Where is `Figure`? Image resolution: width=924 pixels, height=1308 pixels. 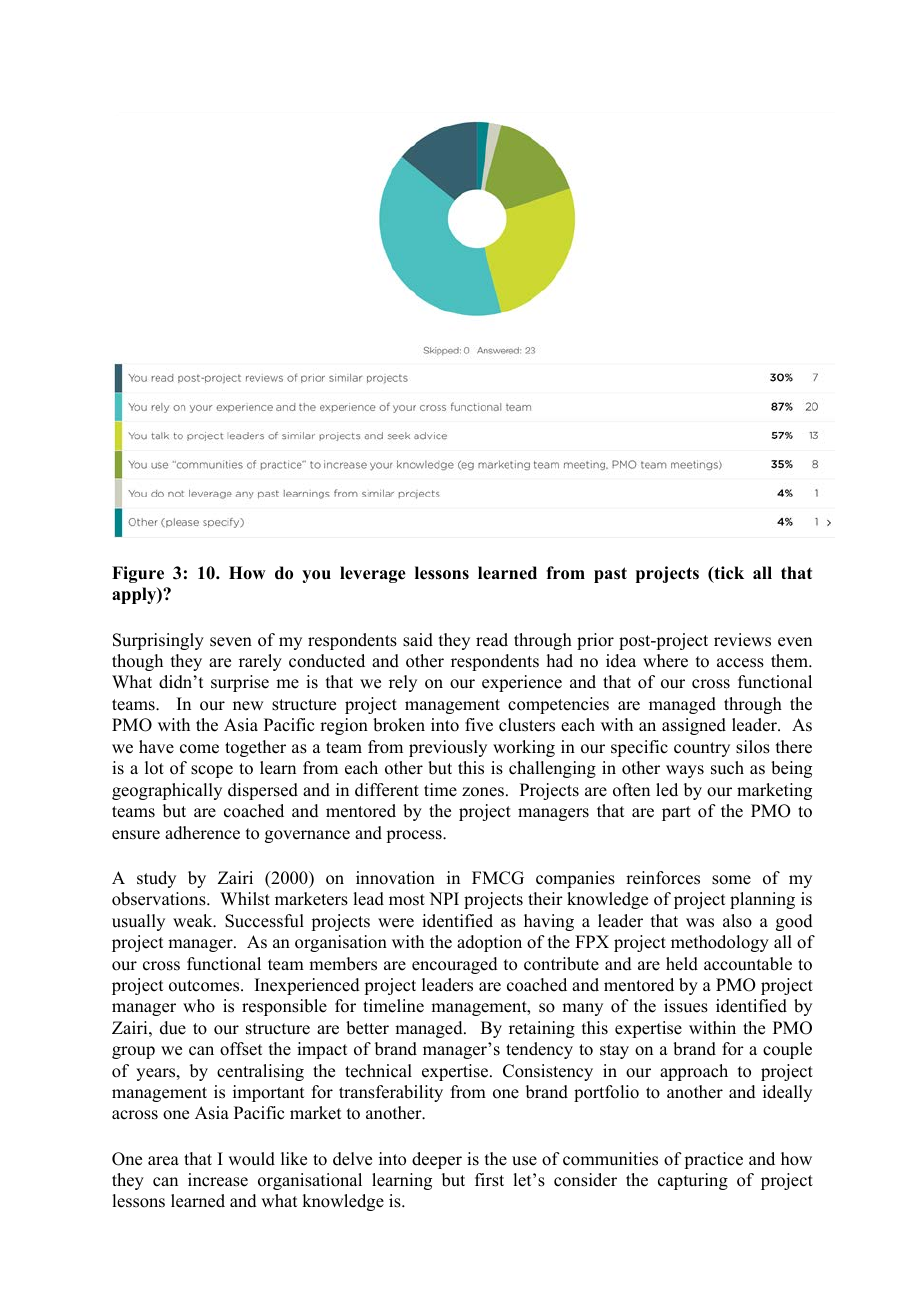
Figure is located at coordinates (138, 574).
